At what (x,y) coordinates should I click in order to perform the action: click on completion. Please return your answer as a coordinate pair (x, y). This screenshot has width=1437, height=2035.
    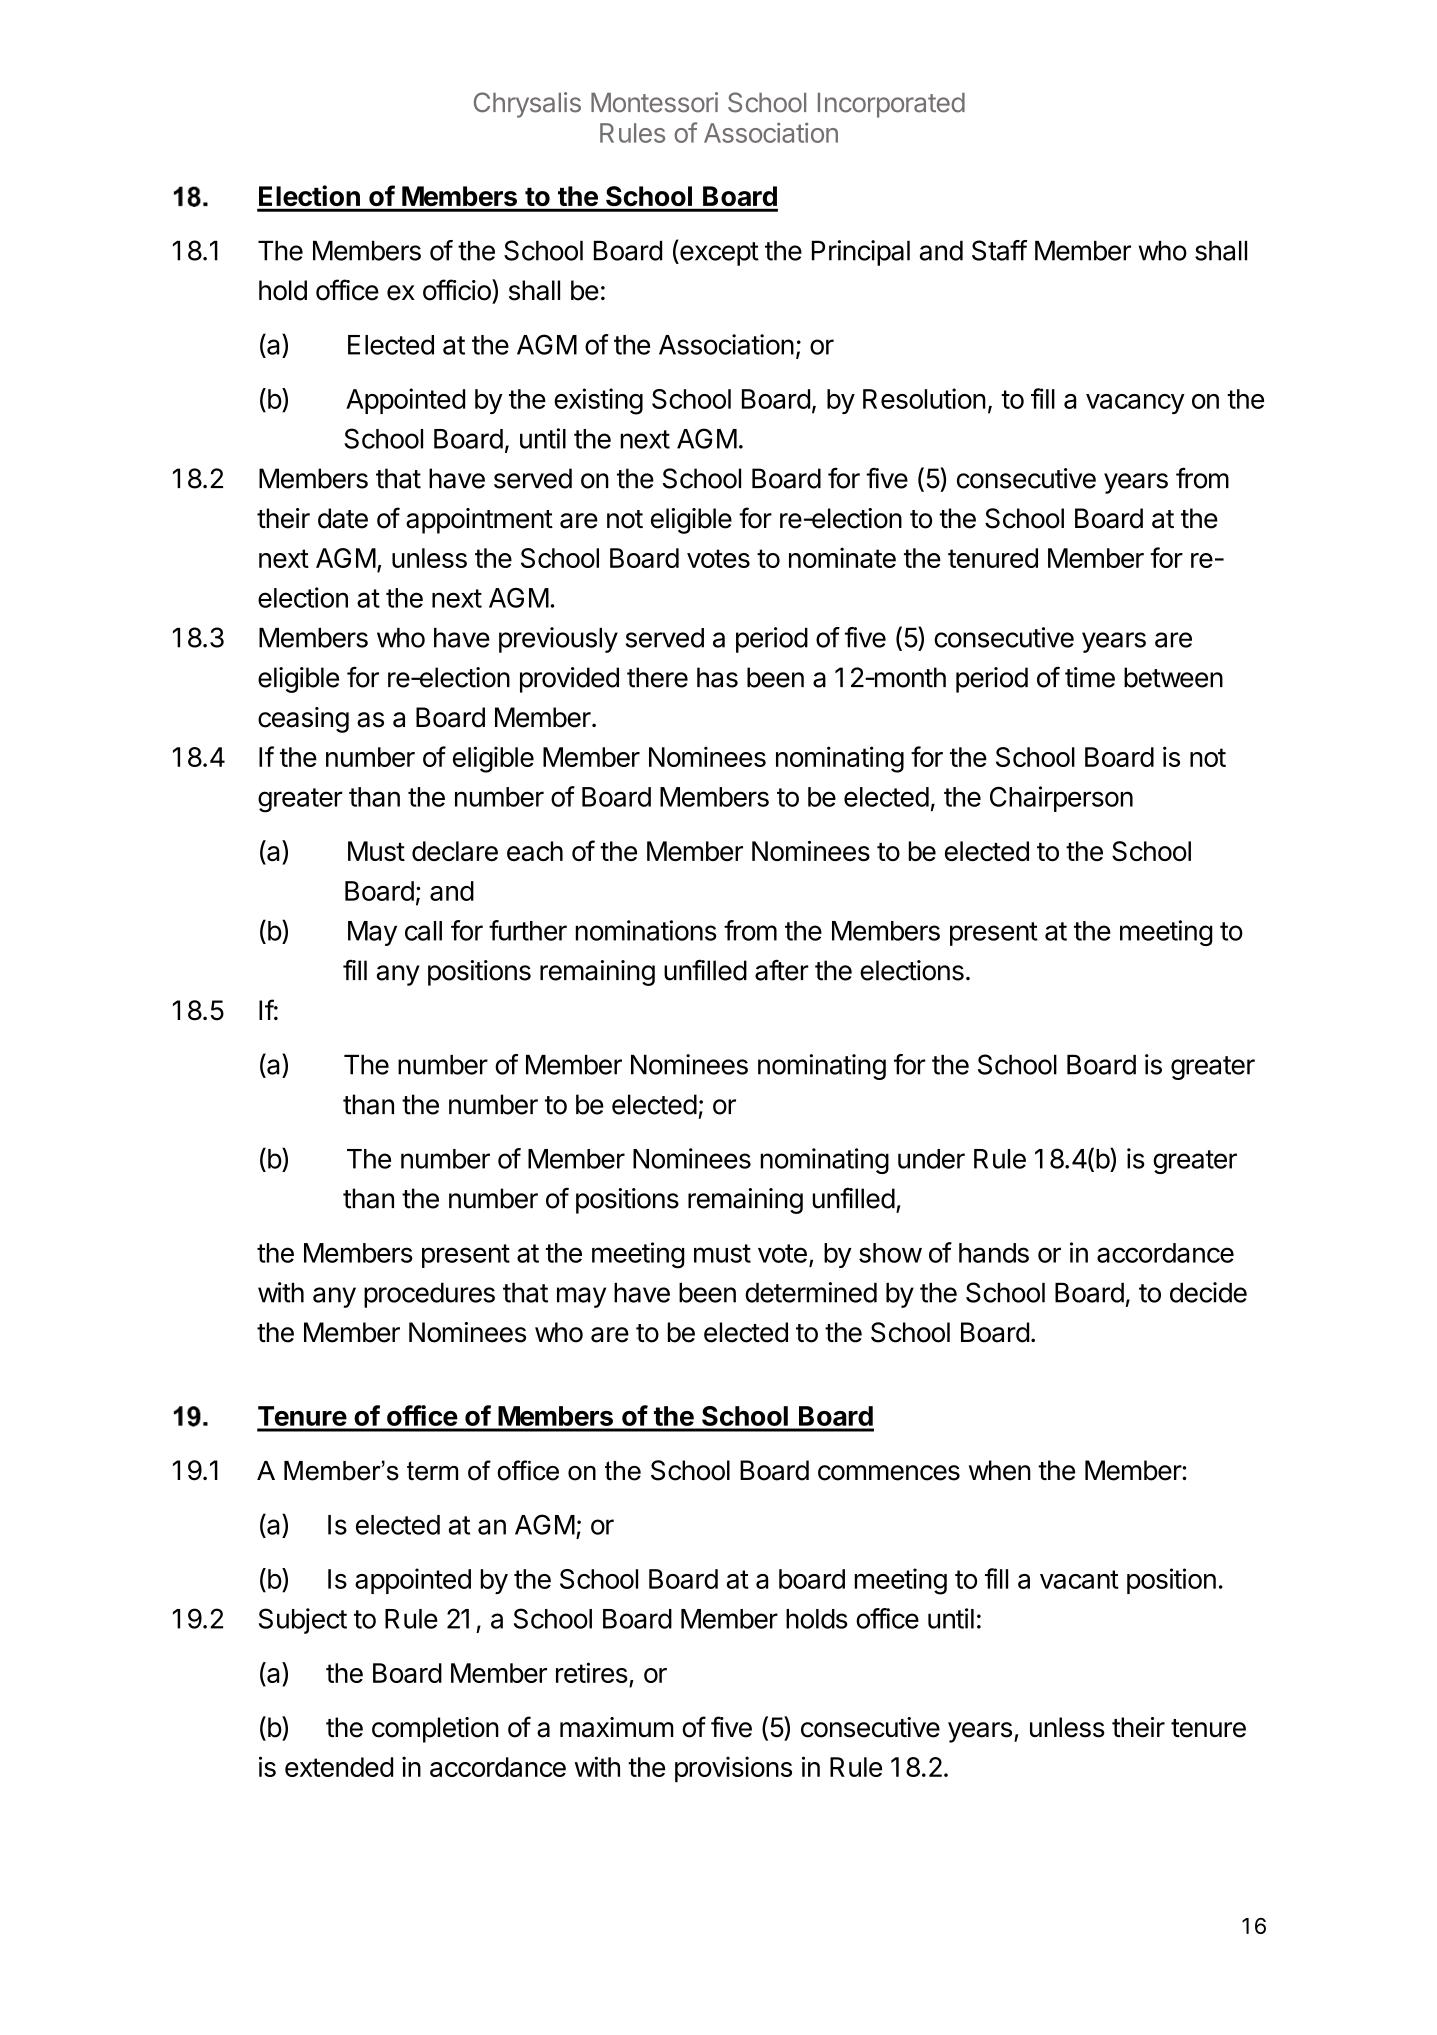
    Looking at the image, I should click on (435, 1730).
